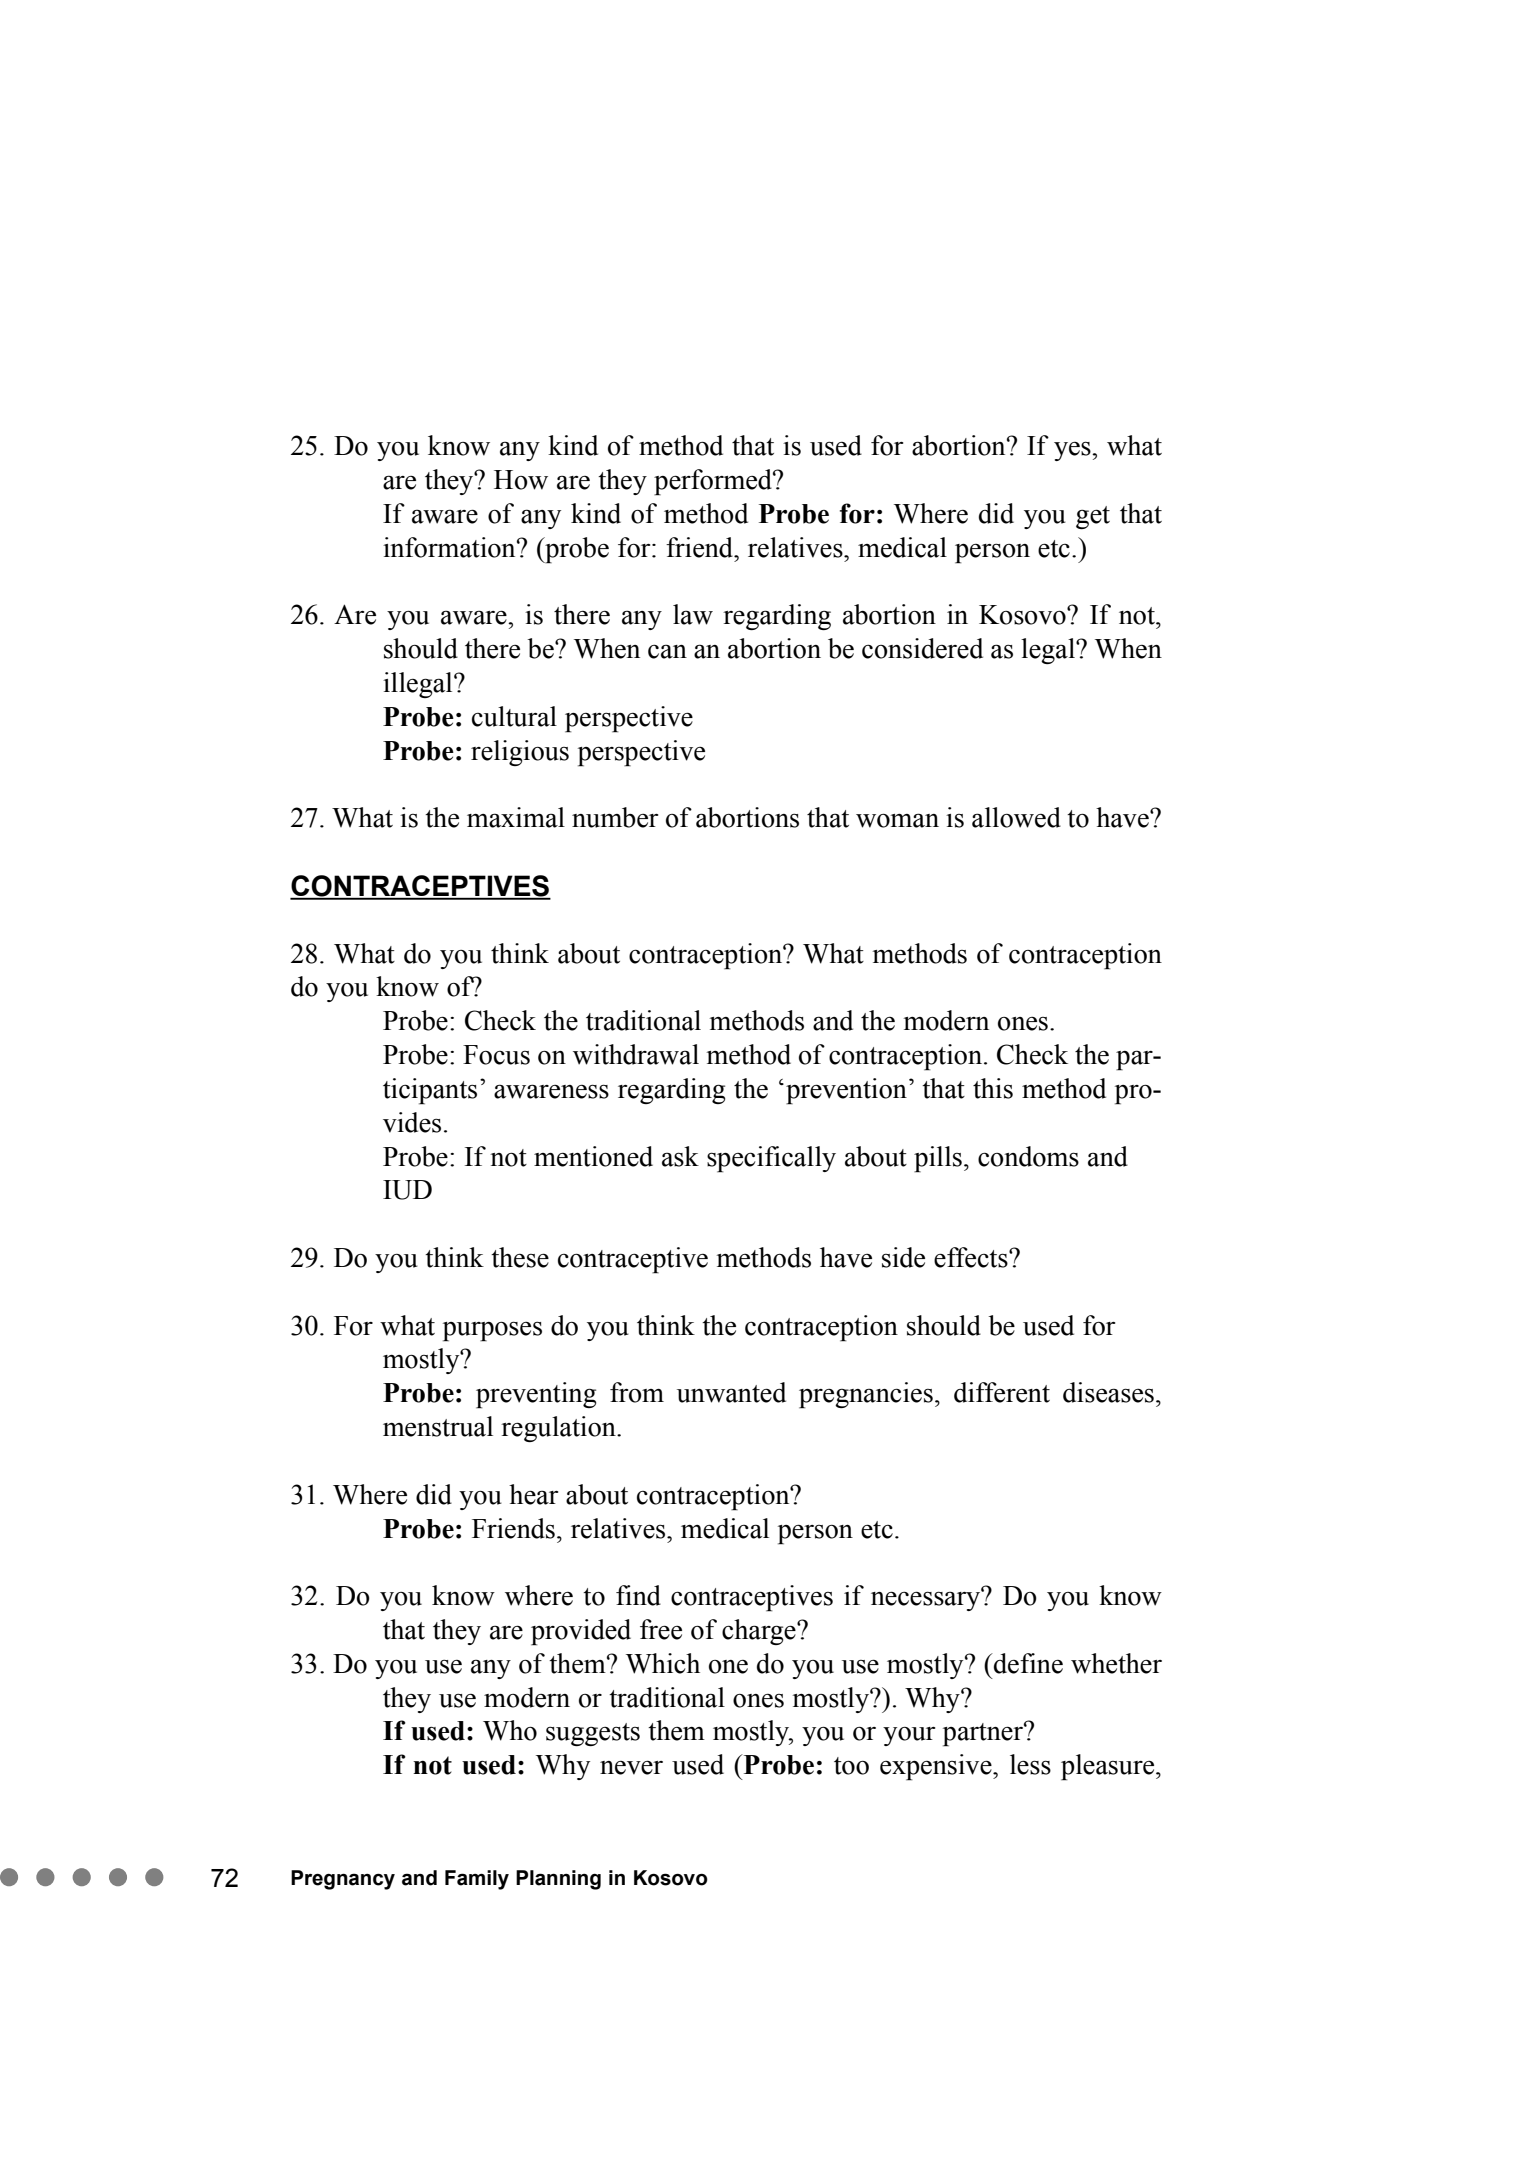  What do you see at coordinates (731, 1392) in the document?
I see `unwanted` at bounding box center [731, 1392].
